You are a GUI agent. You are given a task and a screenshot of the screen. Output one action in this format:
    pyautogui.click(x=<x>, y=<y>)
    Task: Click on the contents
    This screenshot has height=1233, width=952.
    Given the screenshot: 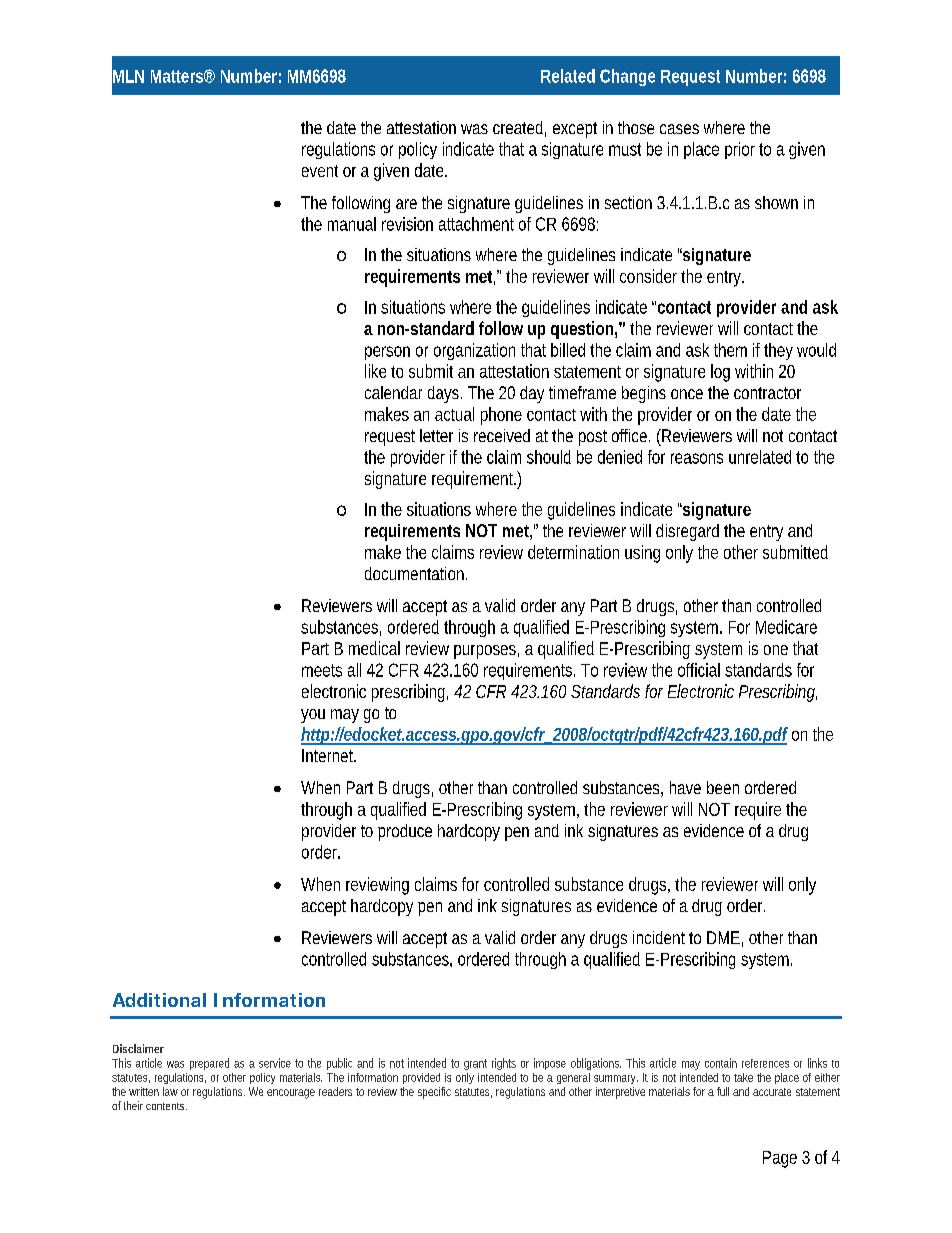 What is the action you would take?
    pyautogui.click(x=165, y=1106)
